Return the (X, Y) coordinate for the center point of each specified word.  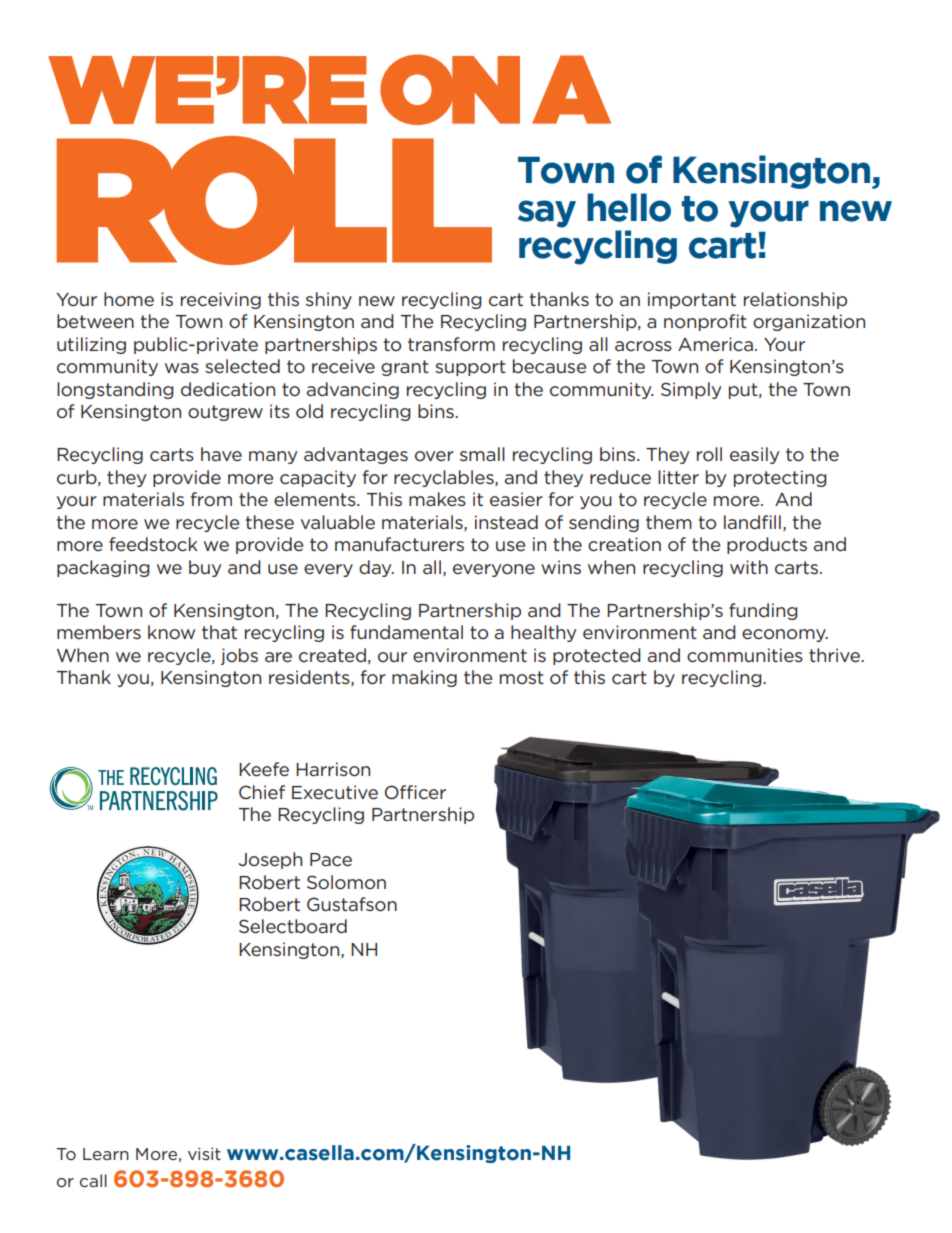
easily (754, 455)
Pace (331, 860)
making (424, 678)
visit (204, 1153)
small (482, 454)
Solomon (346, 882)
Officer (415, 792)
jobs (239, 656)
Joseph (270, 860)
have (221, 454)
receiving (221, 300)
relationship (795, 300)
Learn (106, 1154)
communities (745, 655)
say (547, 214)
